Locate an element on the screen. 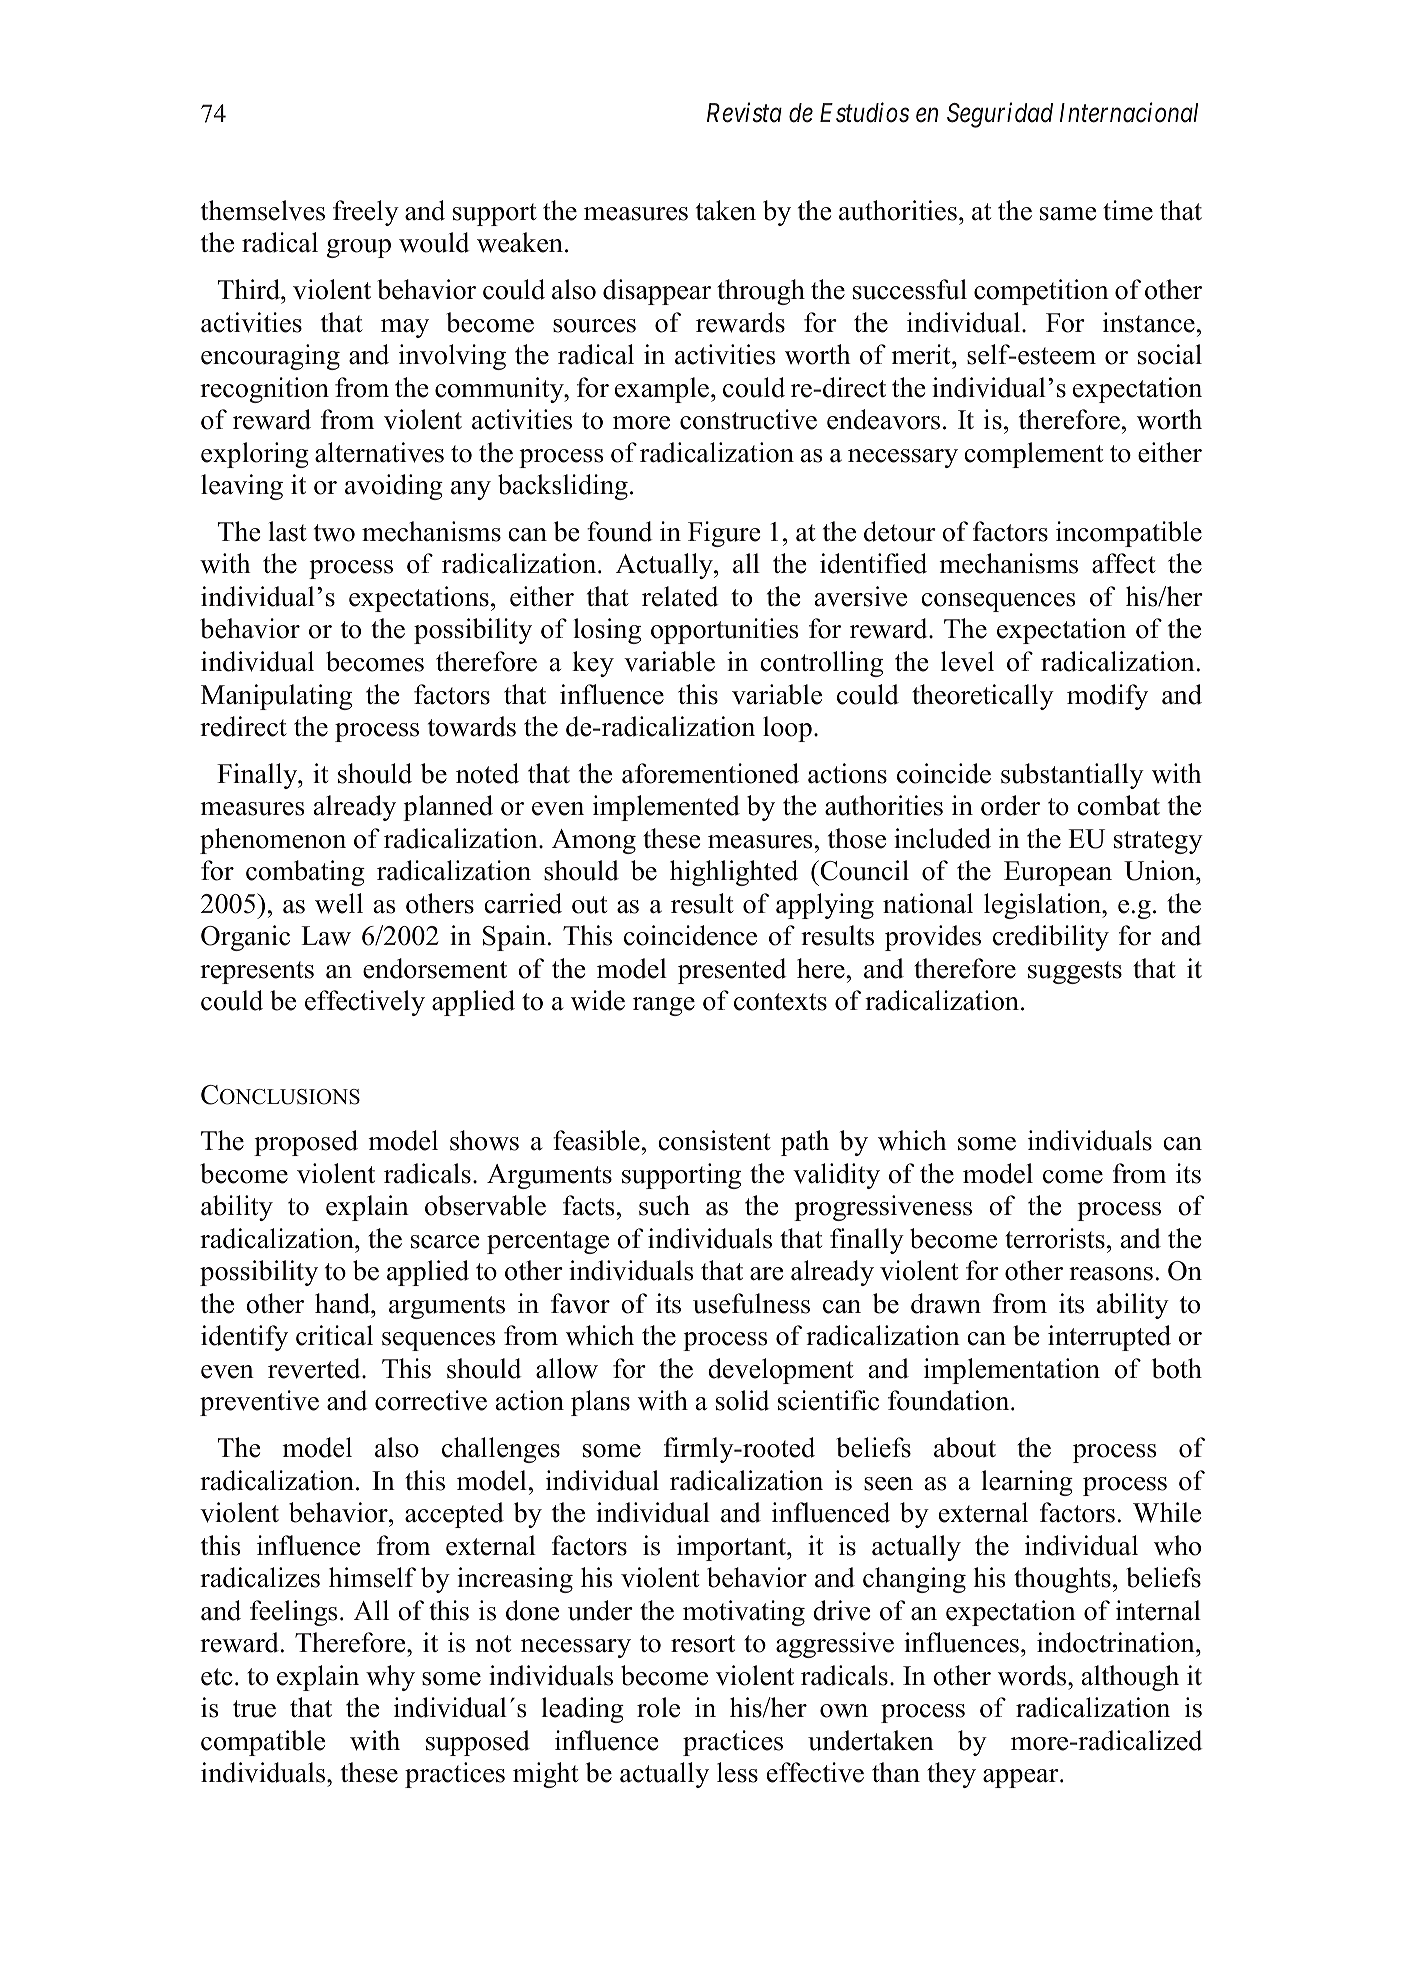 The image size is (1403, 1985). freely is located at coordinates (366, 213).
